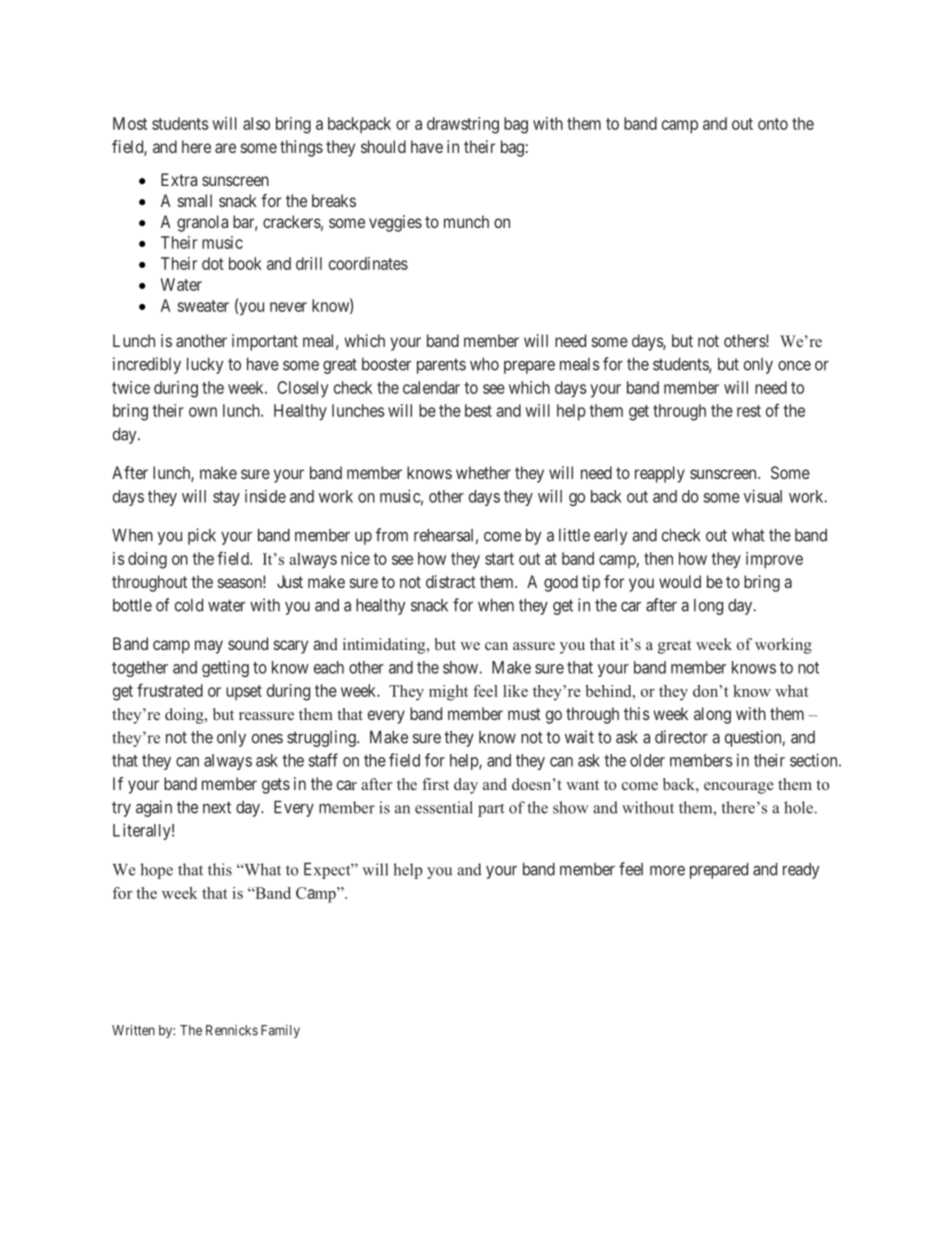 The height and width of the screenshot is (1233, 952). Describe the element at coordinates (451, 581) in the screenshot. I see `distract` at that location.
